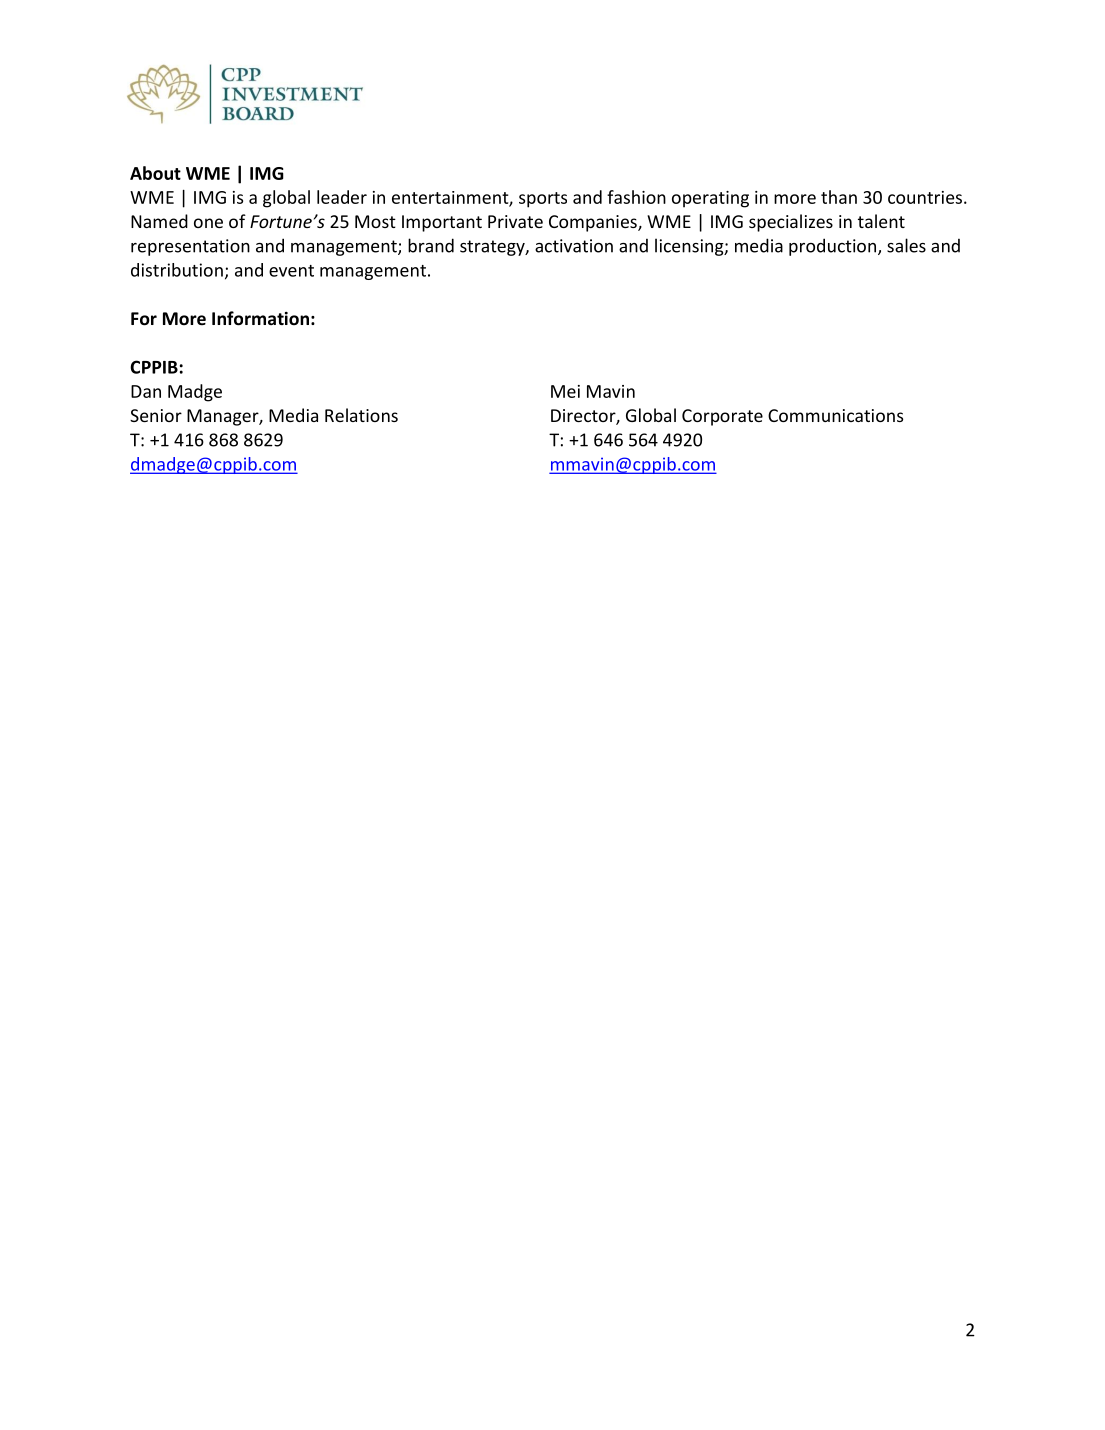 The image size is (1105, 1430). What do you see at coordinates (155, 173) in the screenshot?
I see `About` at bounding box center [155, 173].
